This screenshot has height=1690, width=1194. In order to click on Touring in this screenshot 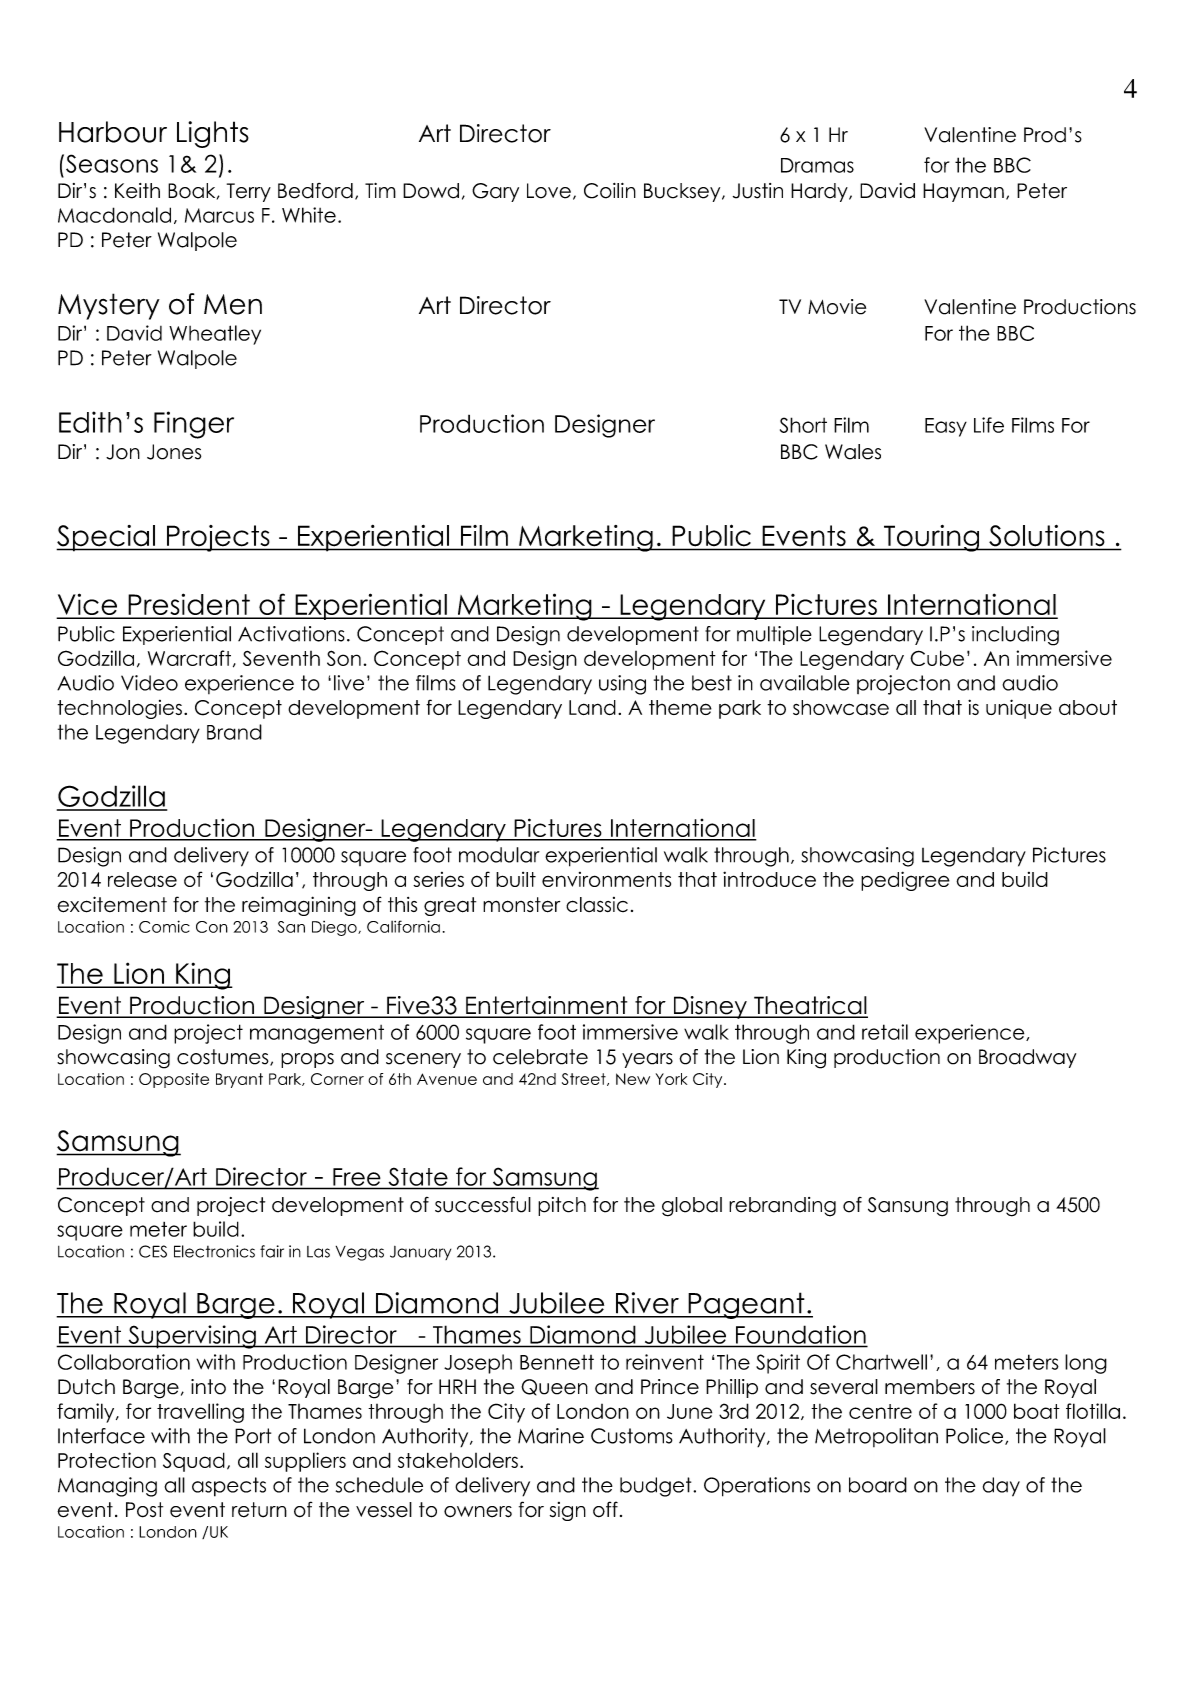, I will do `click(932, 538)`.
